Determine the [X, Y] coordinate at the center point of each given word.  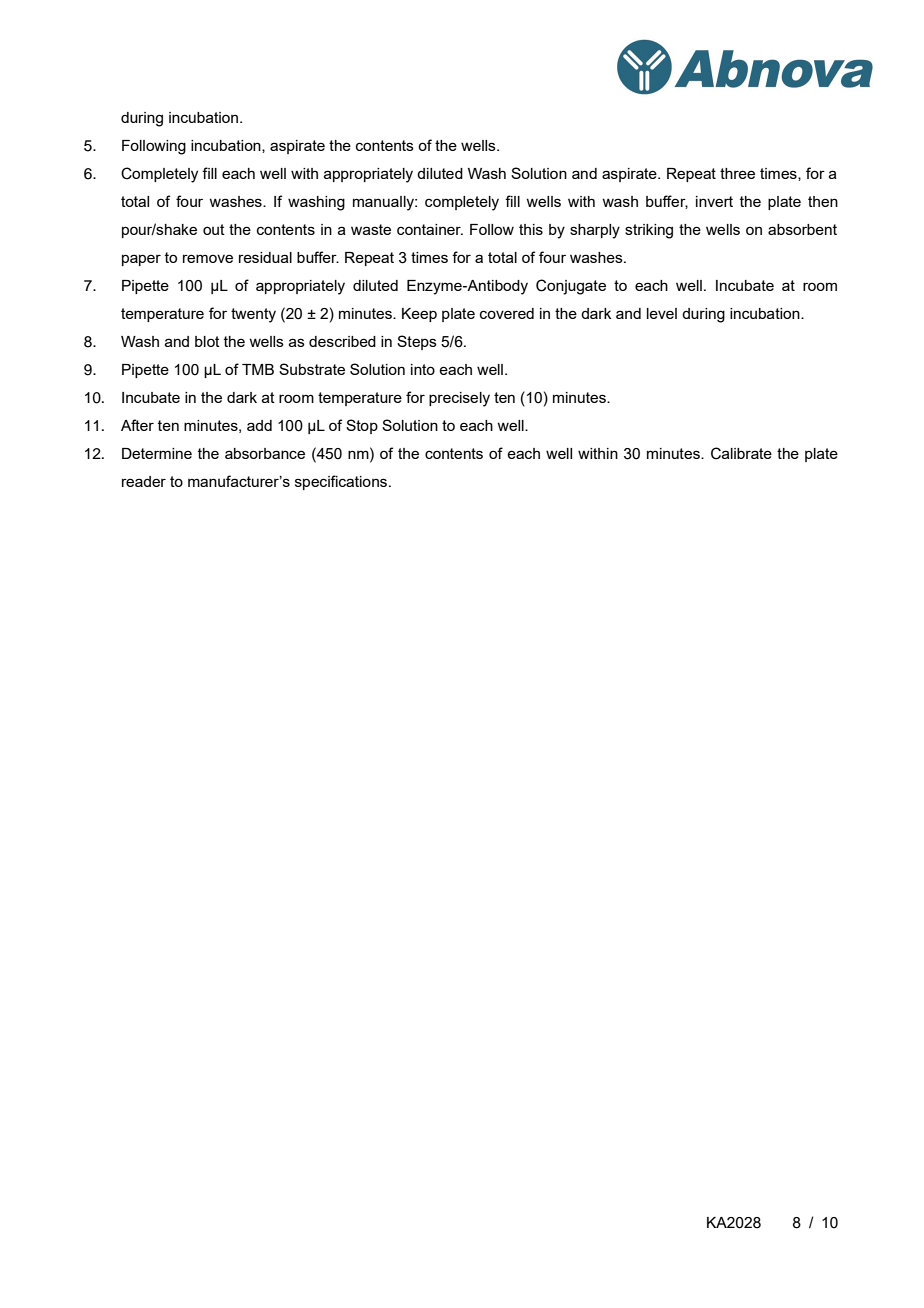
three [737, 173]
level [662, 313]
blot [207, 341]
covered [507, 313]
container [430, 229]
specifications [342, 482]
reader [144, 481]
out [214, 229]
